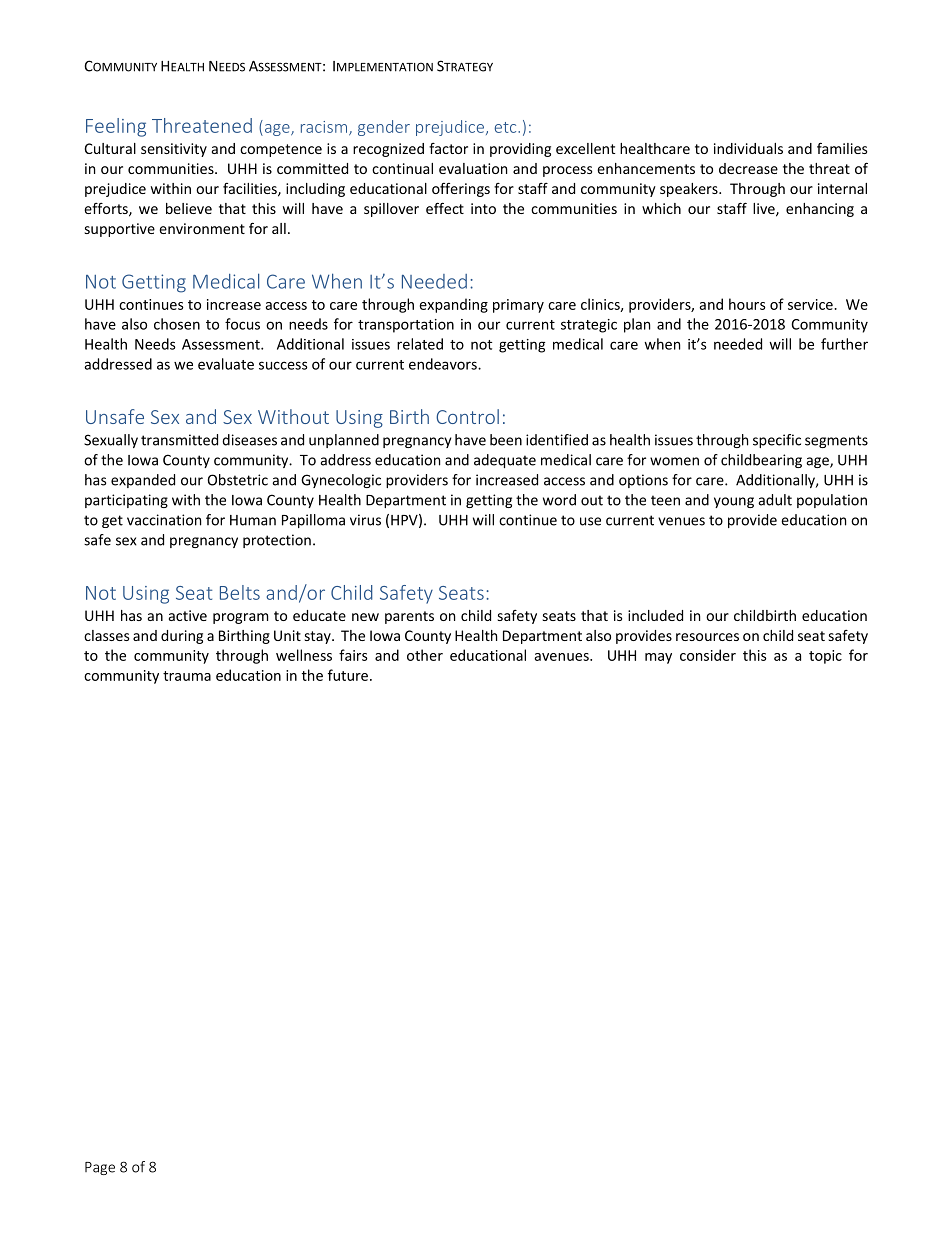 The height and width of the screenshot is (1233, 952). What do you see at coordinates (825, 657) in the screenshot?
I see `topic` at bounding box center [825, 657].
